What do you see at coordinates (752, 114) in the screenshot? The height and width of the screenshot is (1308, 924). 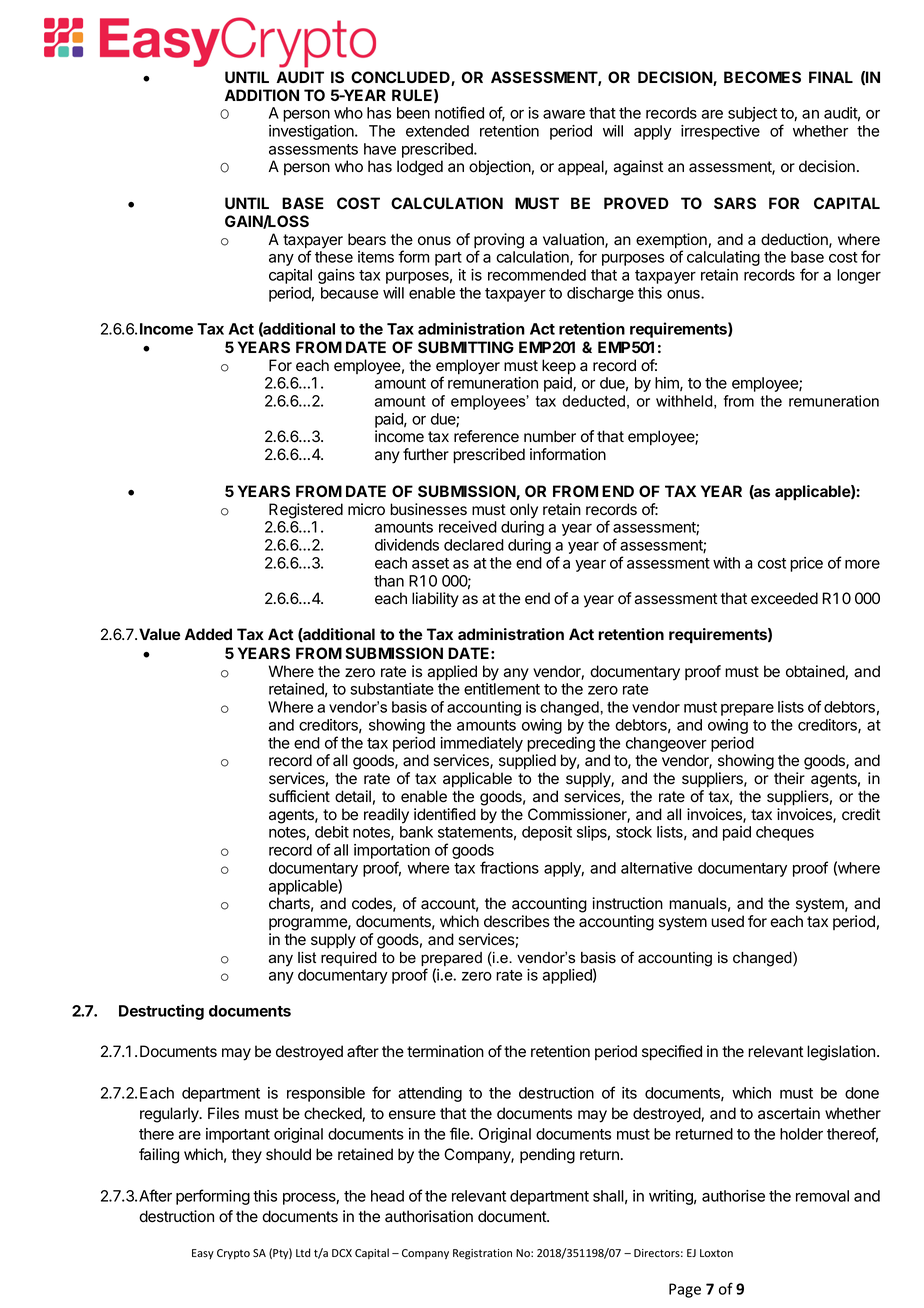 I see `subject` at bounding box center [752, 114].
